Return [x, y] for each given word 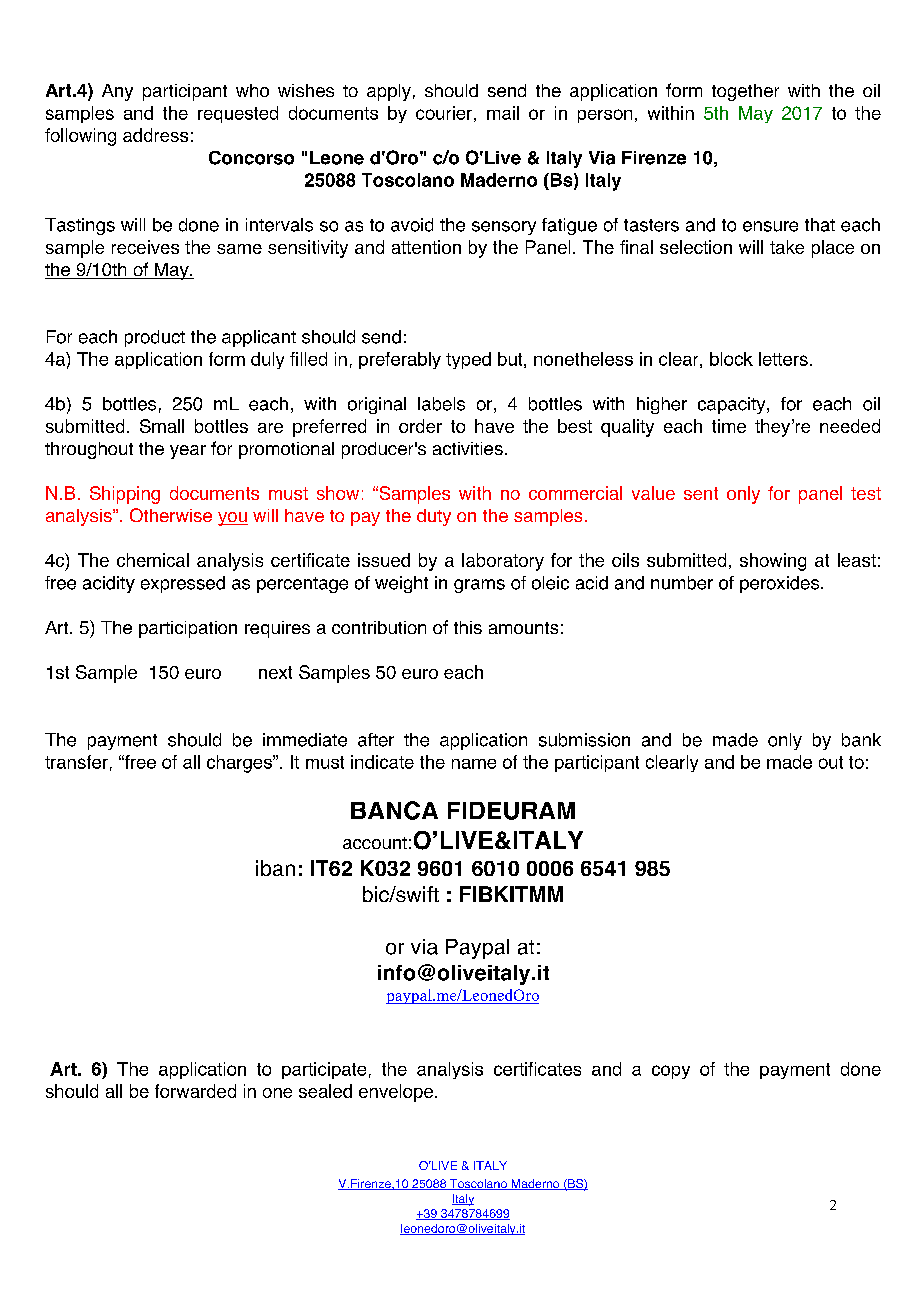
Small [162, 426]
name [474, 764]
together [745, 92]
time [729, 426]
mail [503, 113]
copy [671, 1072]
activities [468, 448]
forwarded [195, 1091]
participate [324, 1070]
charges [240, 764]
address [155, 135]
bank [861, 740]
